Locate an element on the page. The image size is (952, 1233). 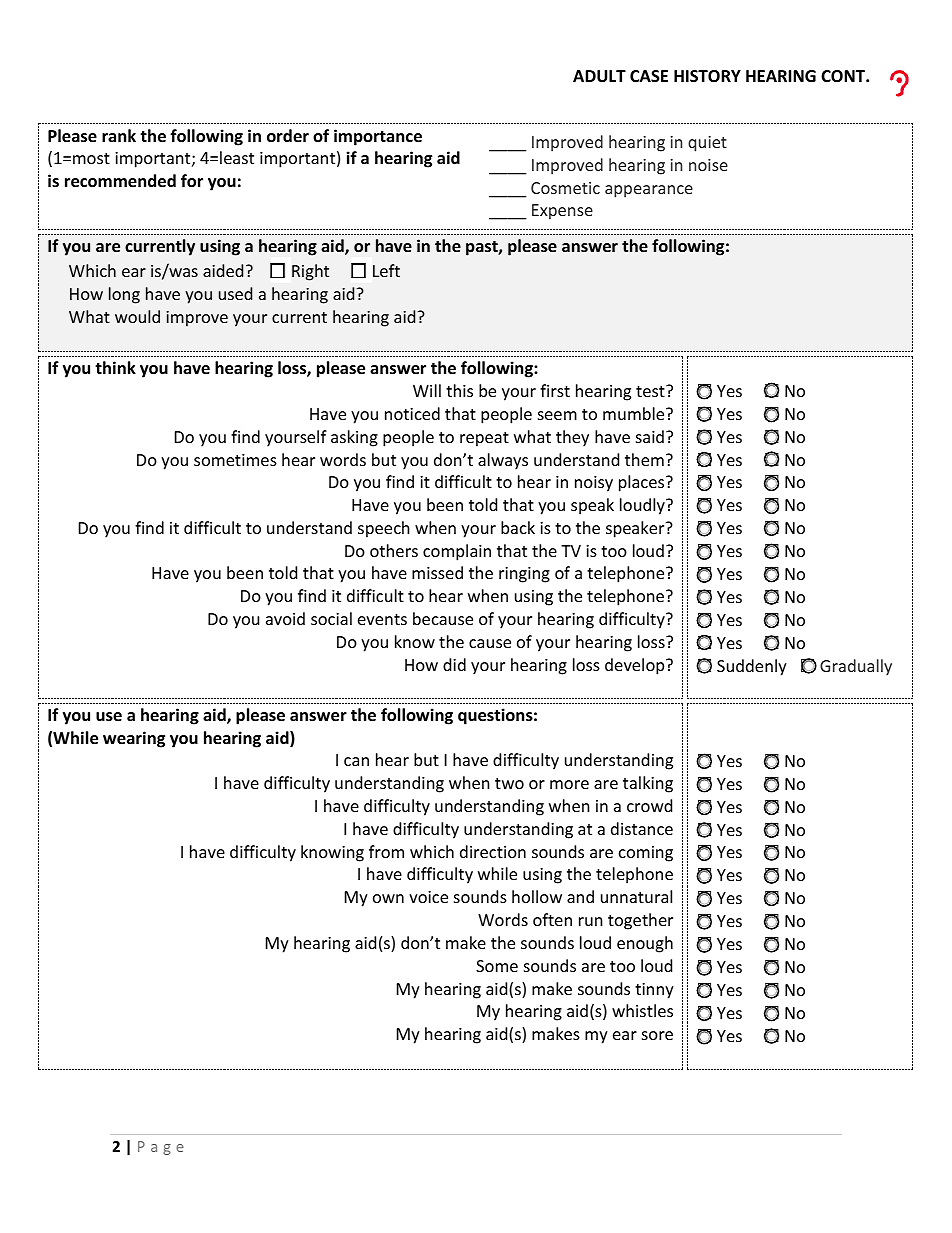
did is located at coordinates (454, 664).
